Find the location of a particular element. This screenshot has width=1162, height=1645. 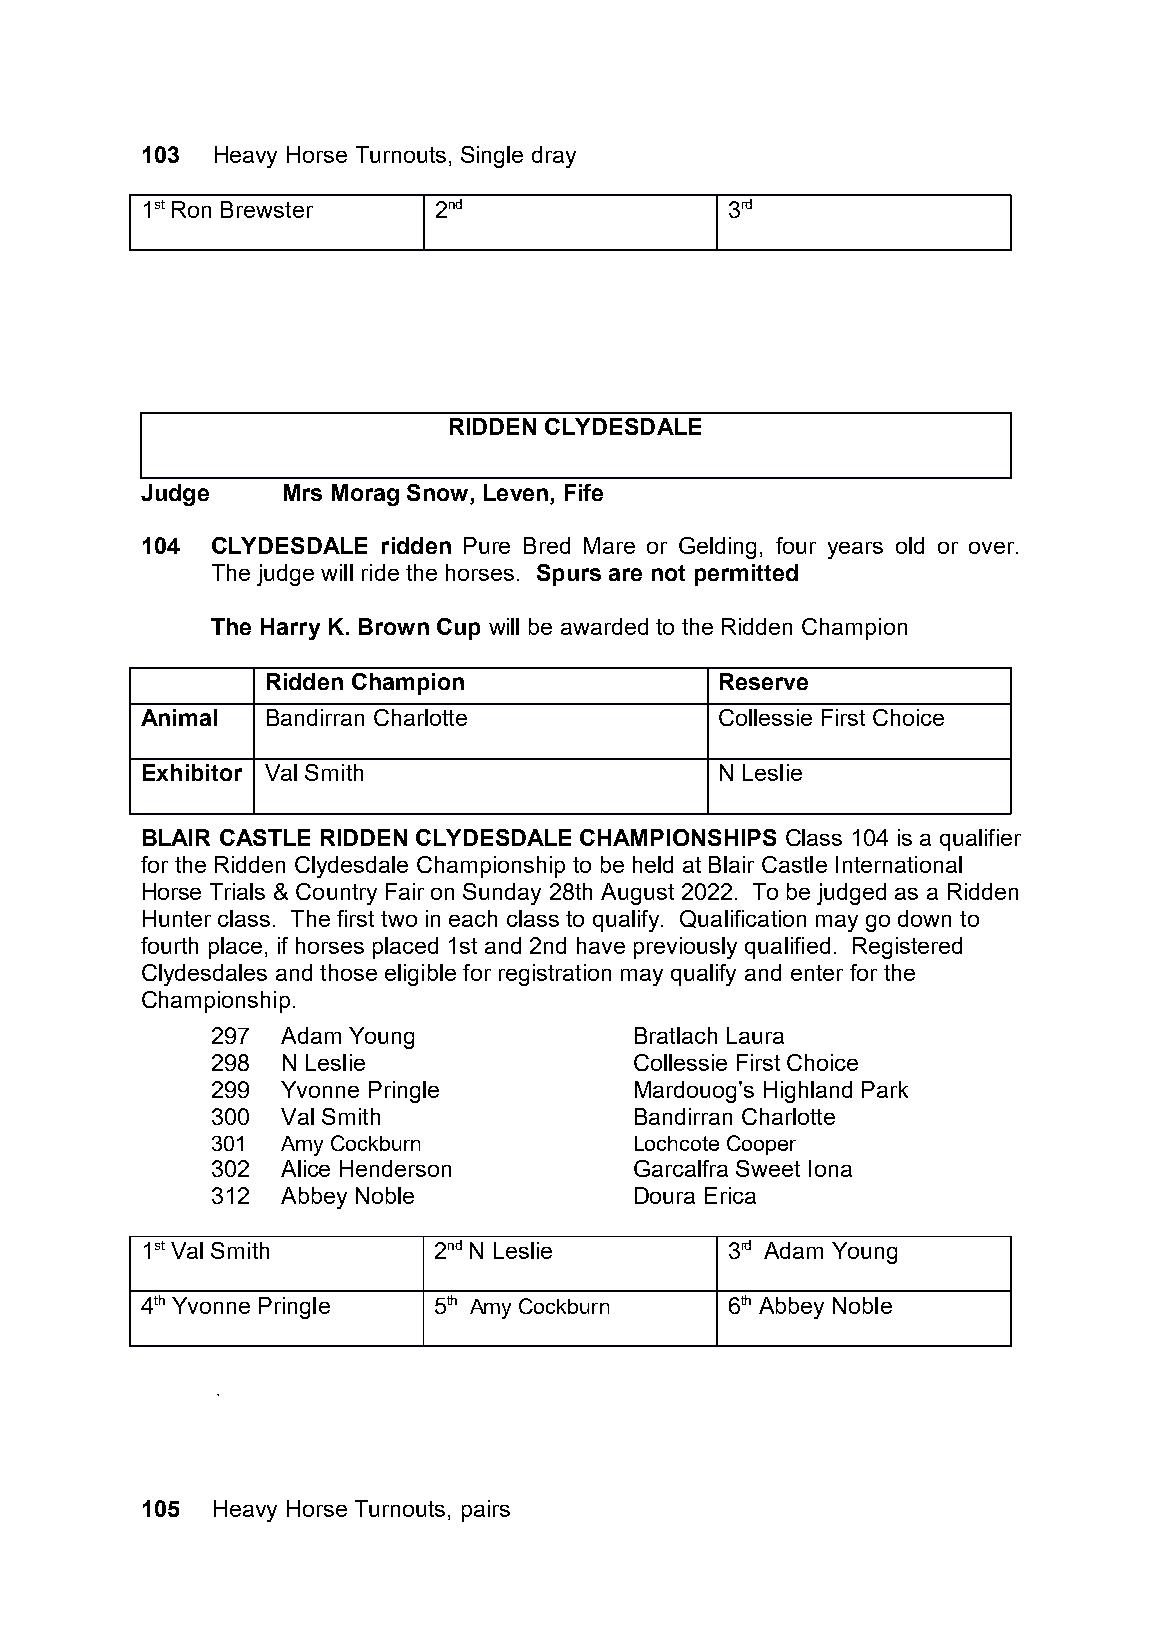

Erica is located at coordinates (730, 1195).
